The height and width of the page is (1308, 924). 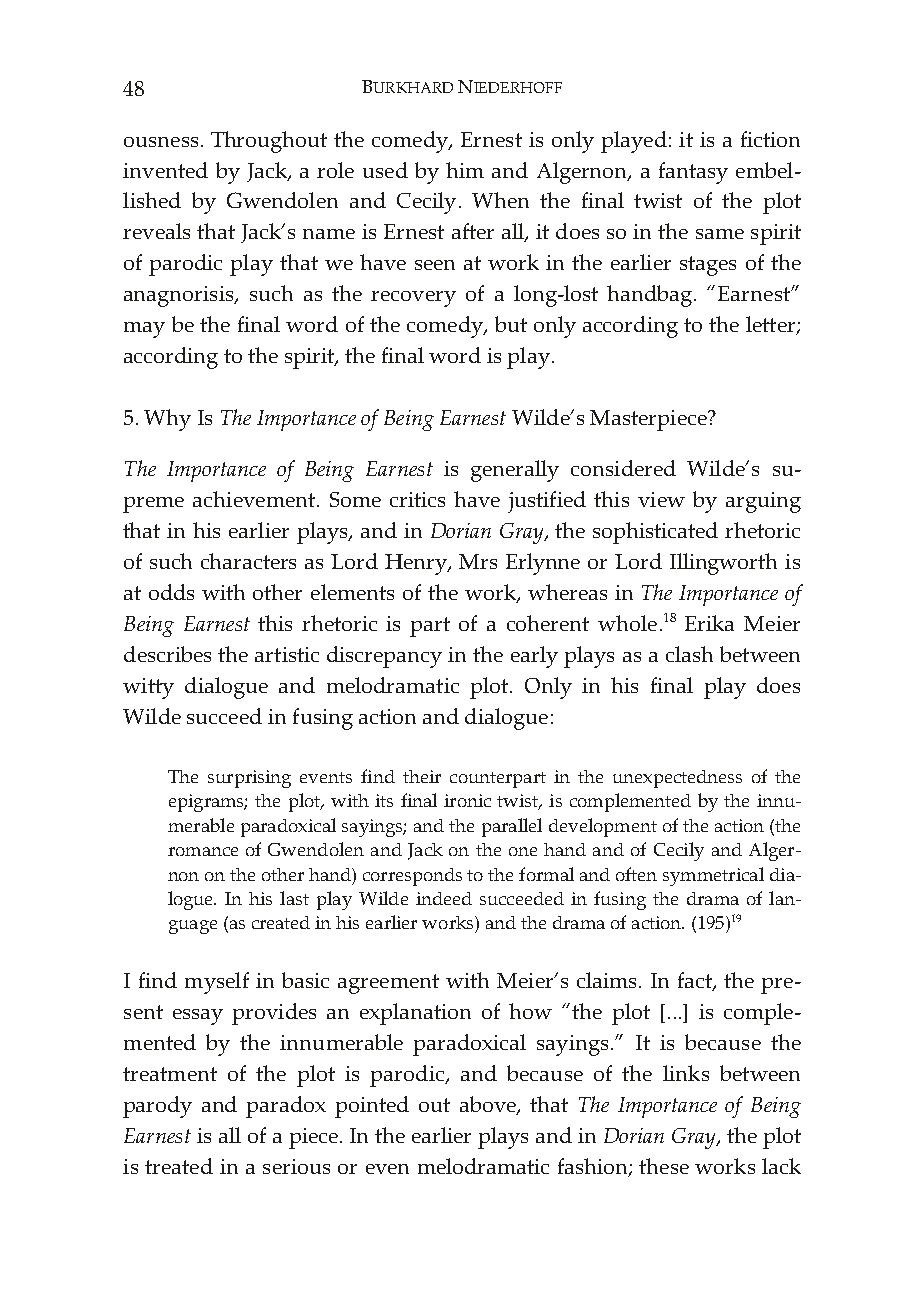 What do you see at coordinates (664, 1166) in the page?
I see `these` at bounding box center [664, 1166].
